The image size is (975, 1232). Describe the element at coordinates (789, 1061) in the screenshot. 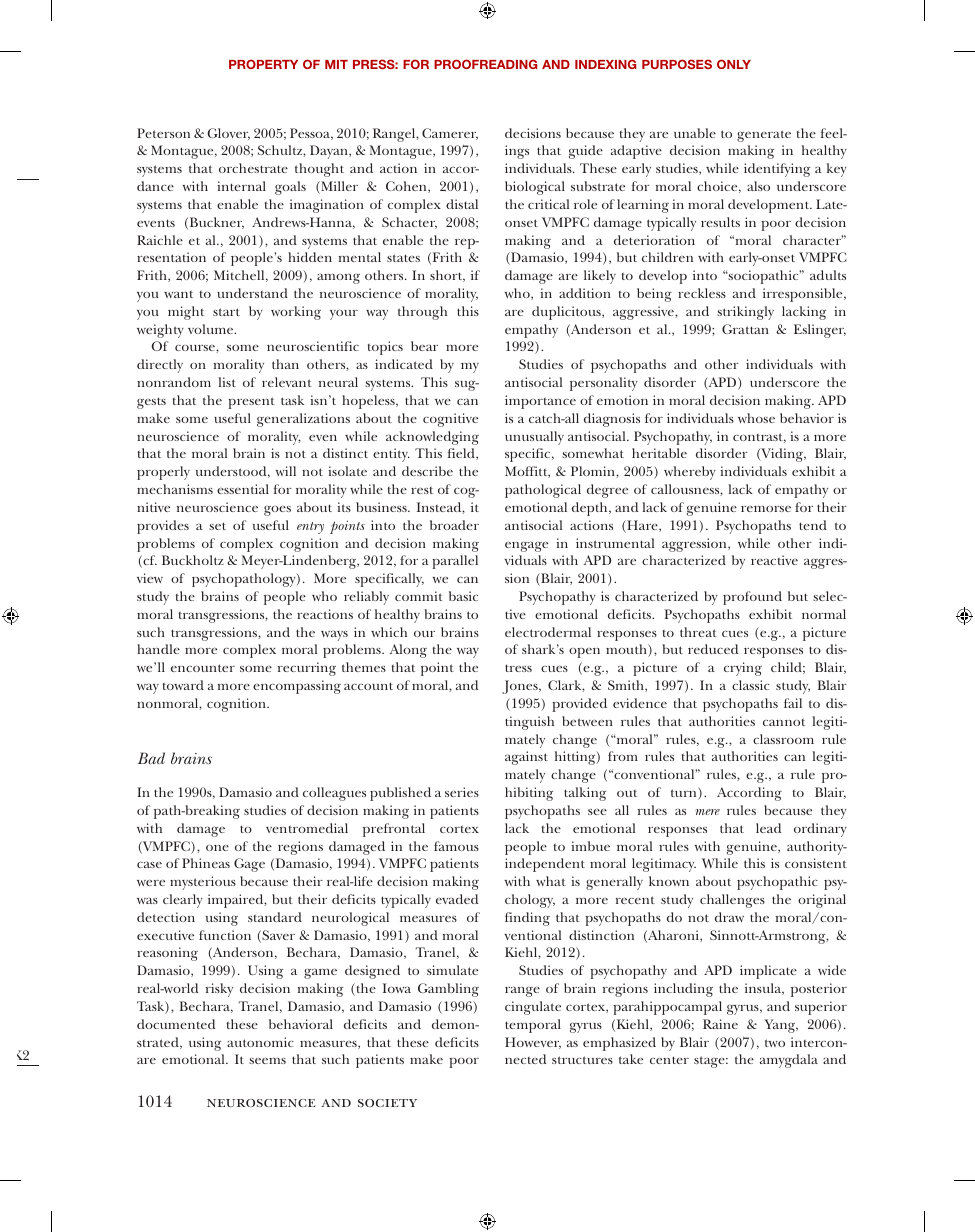

I see `amygdala` at that location.
